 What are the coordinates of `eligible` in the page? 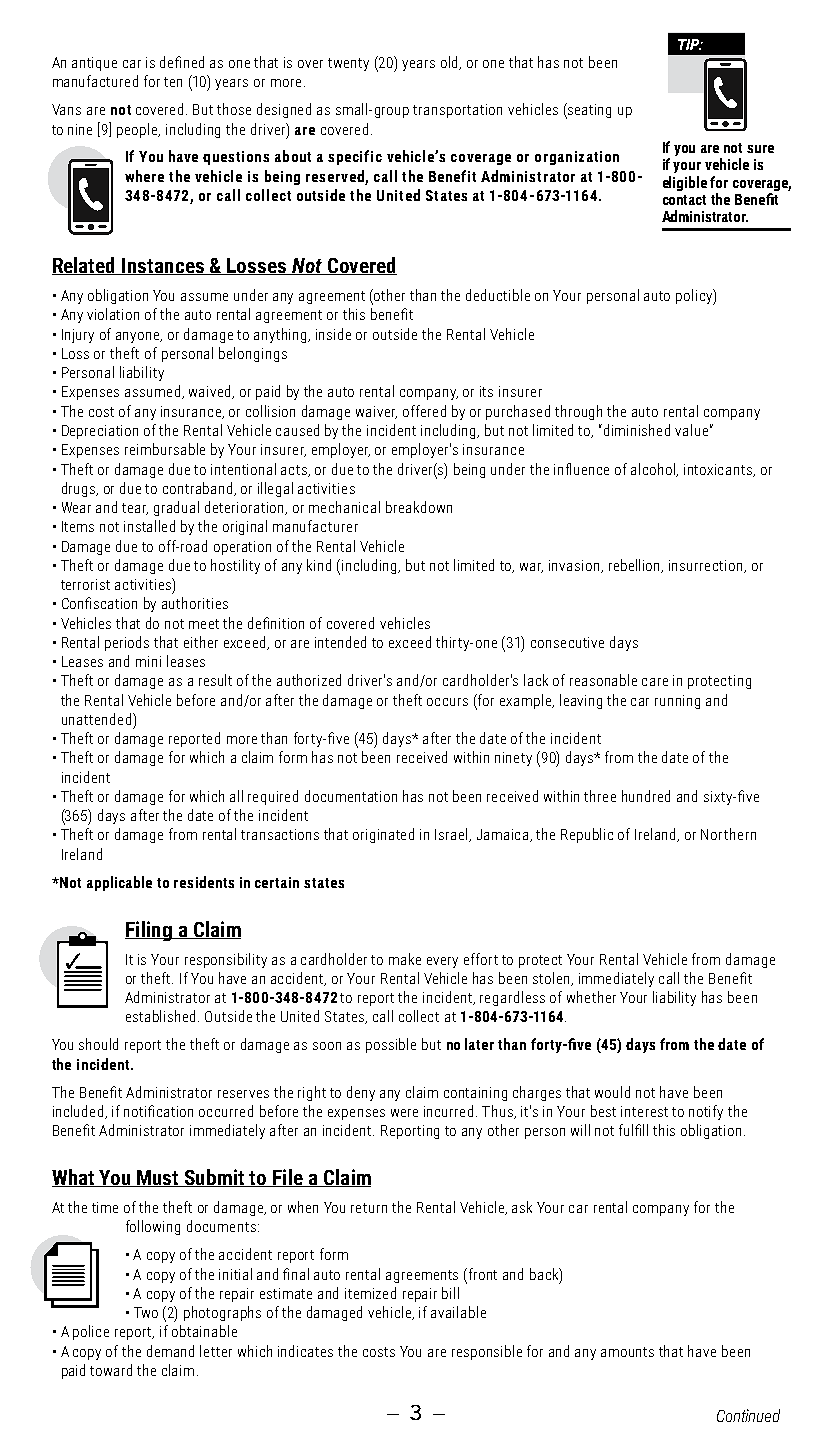 It's located at (685, 183).
